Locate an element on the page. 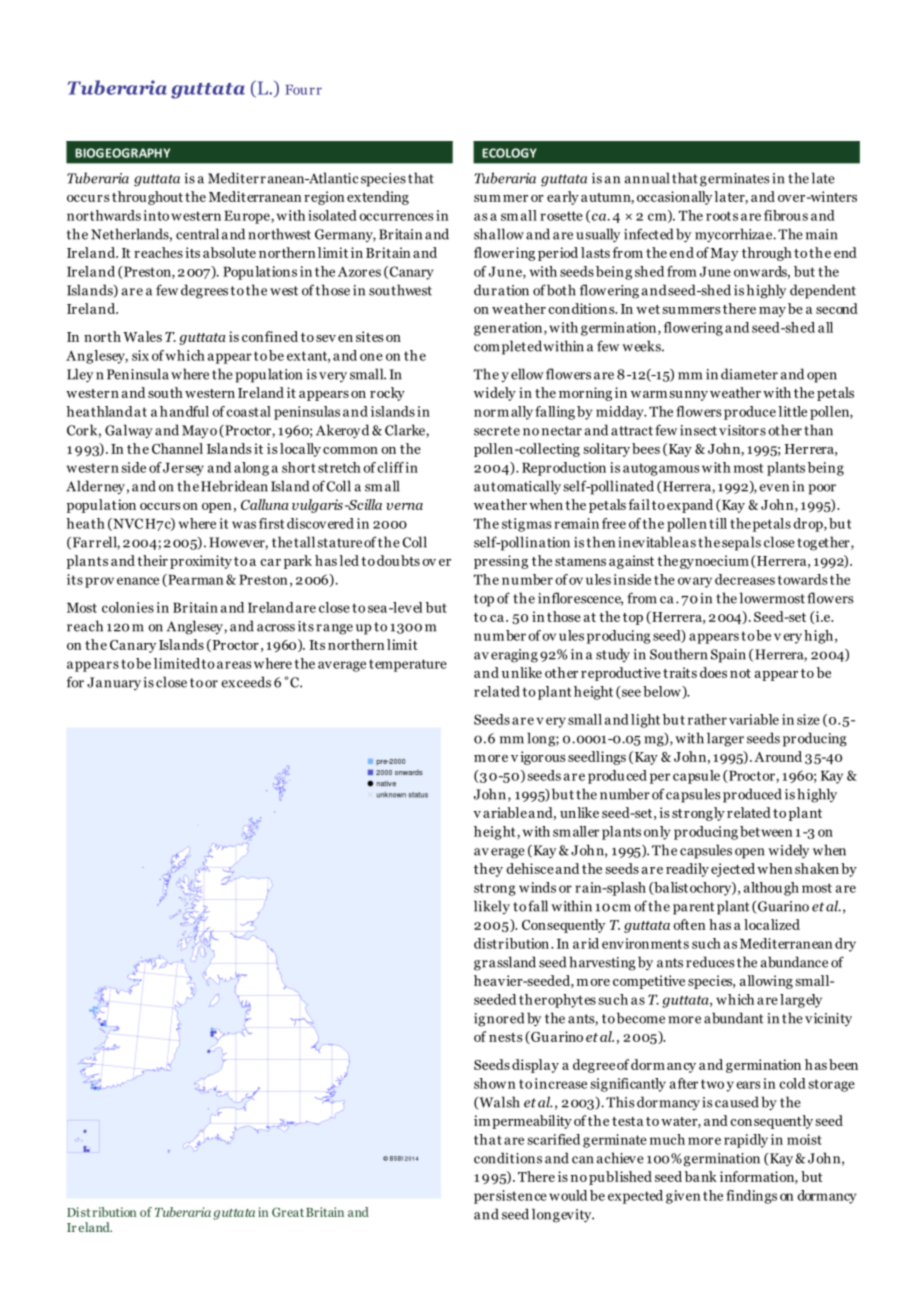 The width and height of the document is (924, 1309). into is located at coordinates (156, 215).
